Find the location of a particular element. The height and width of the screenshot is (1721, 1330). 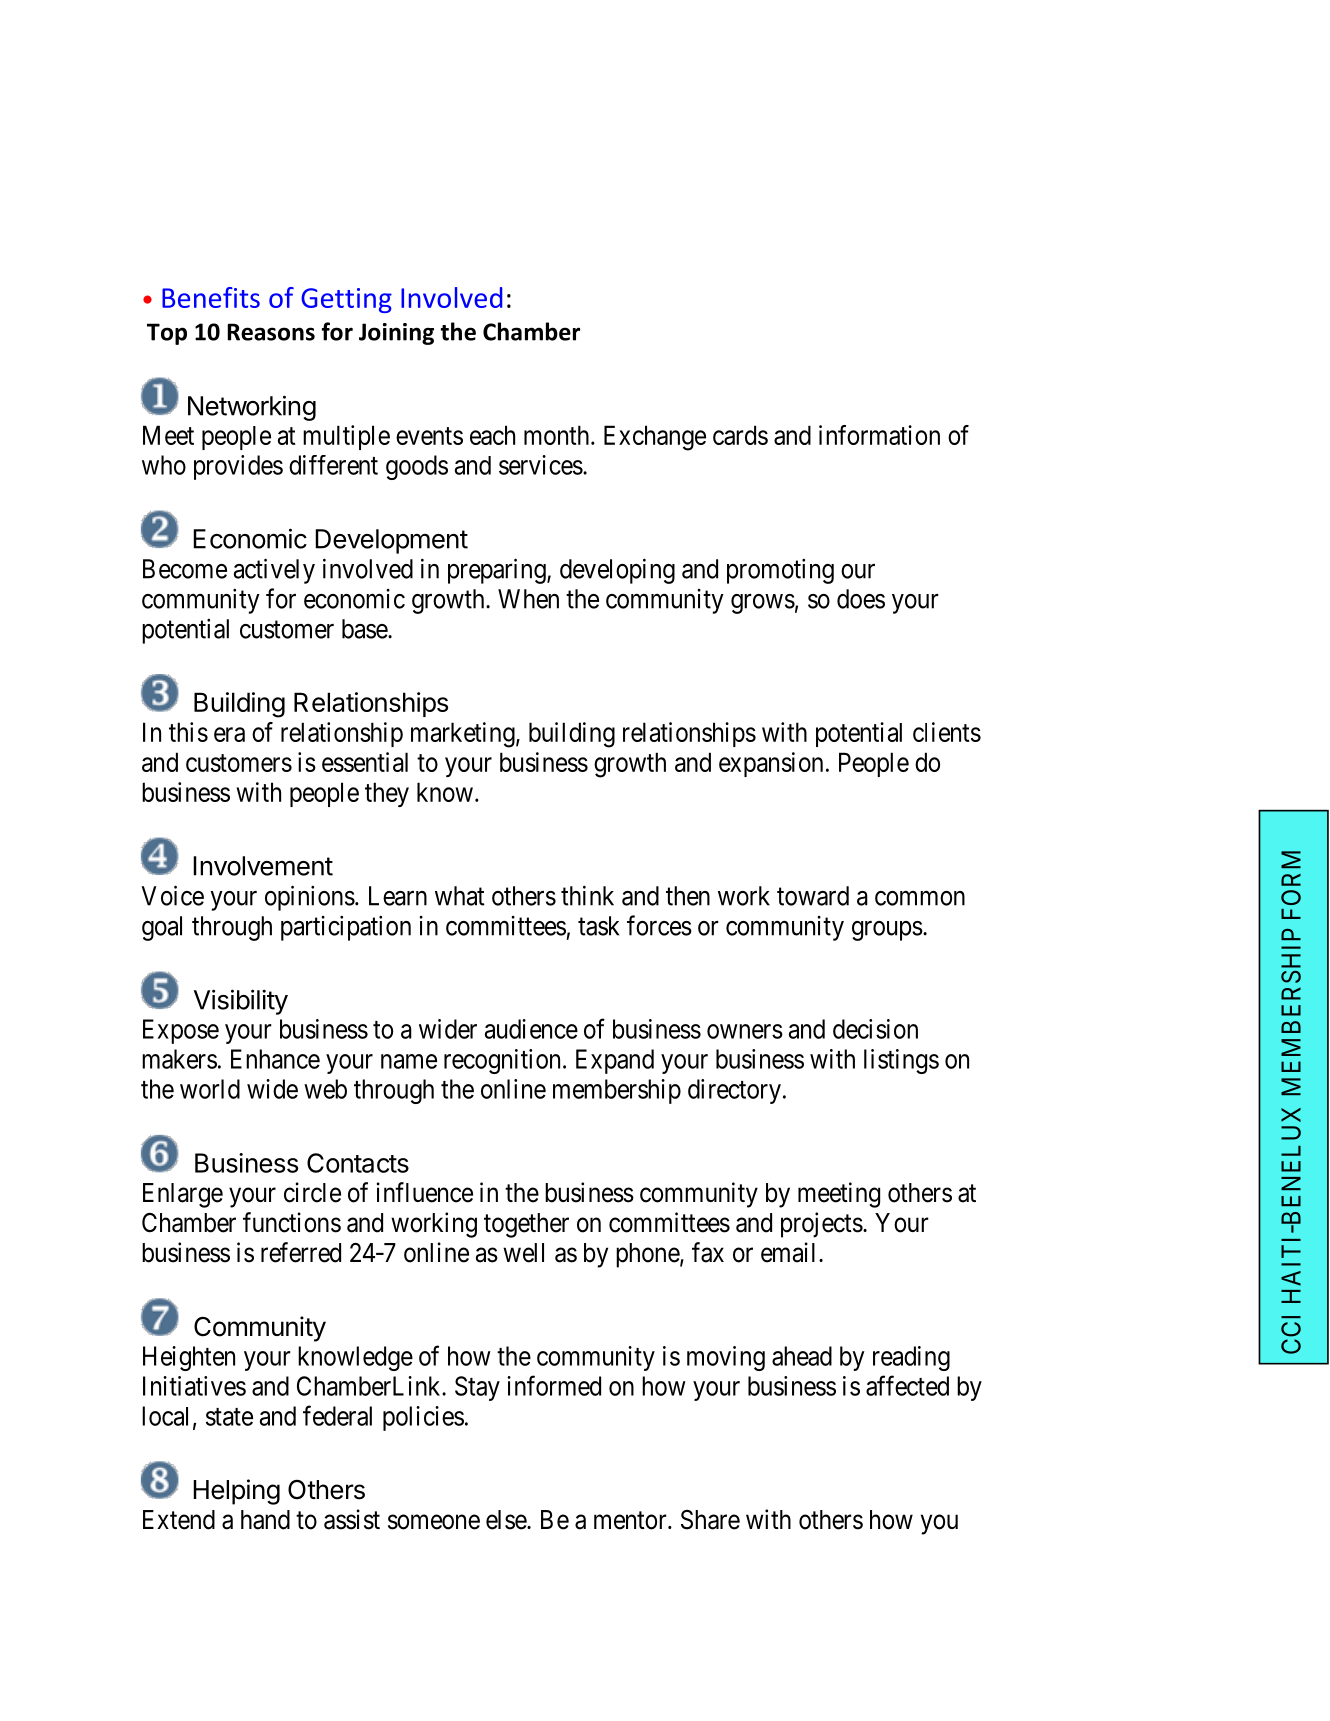

month is located at coordinates (558, 435).
